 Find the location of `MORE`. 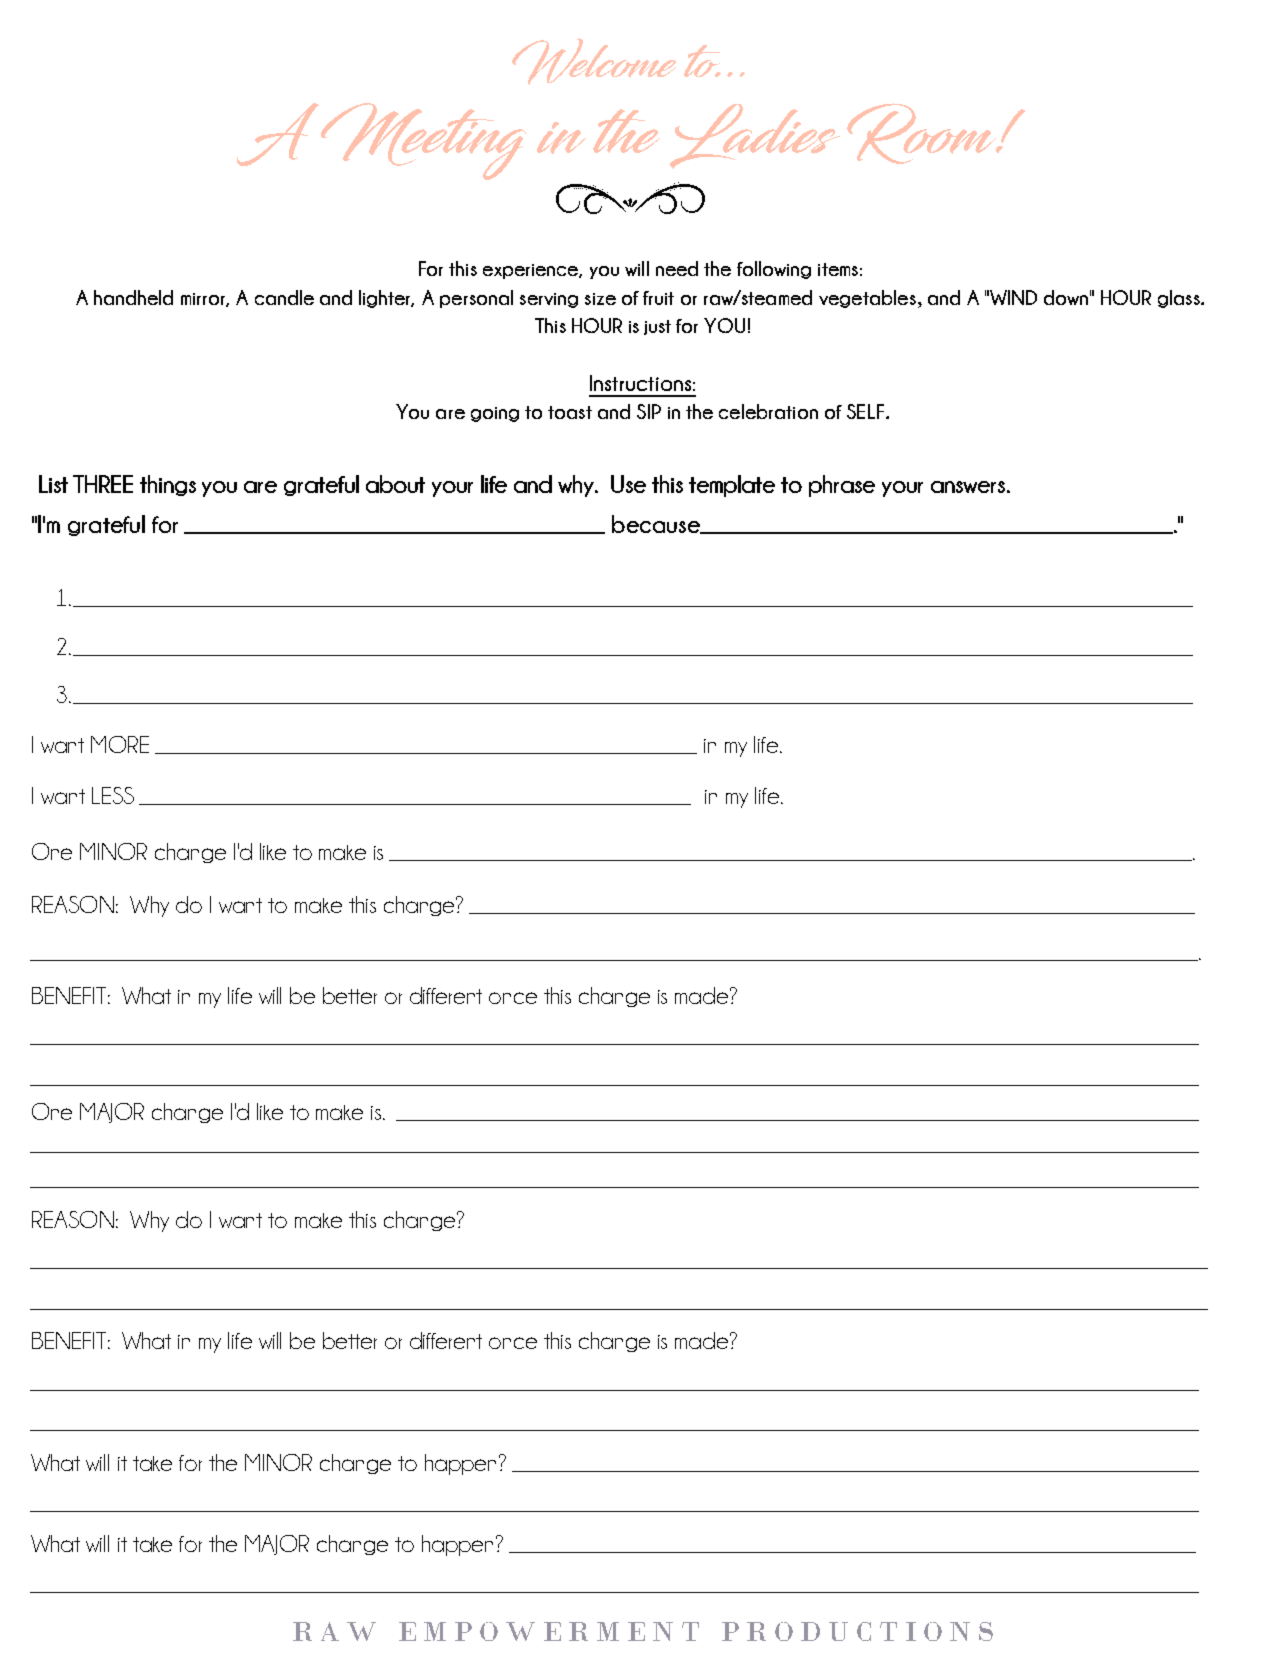

MORE is located at coordinates (120, 744).
